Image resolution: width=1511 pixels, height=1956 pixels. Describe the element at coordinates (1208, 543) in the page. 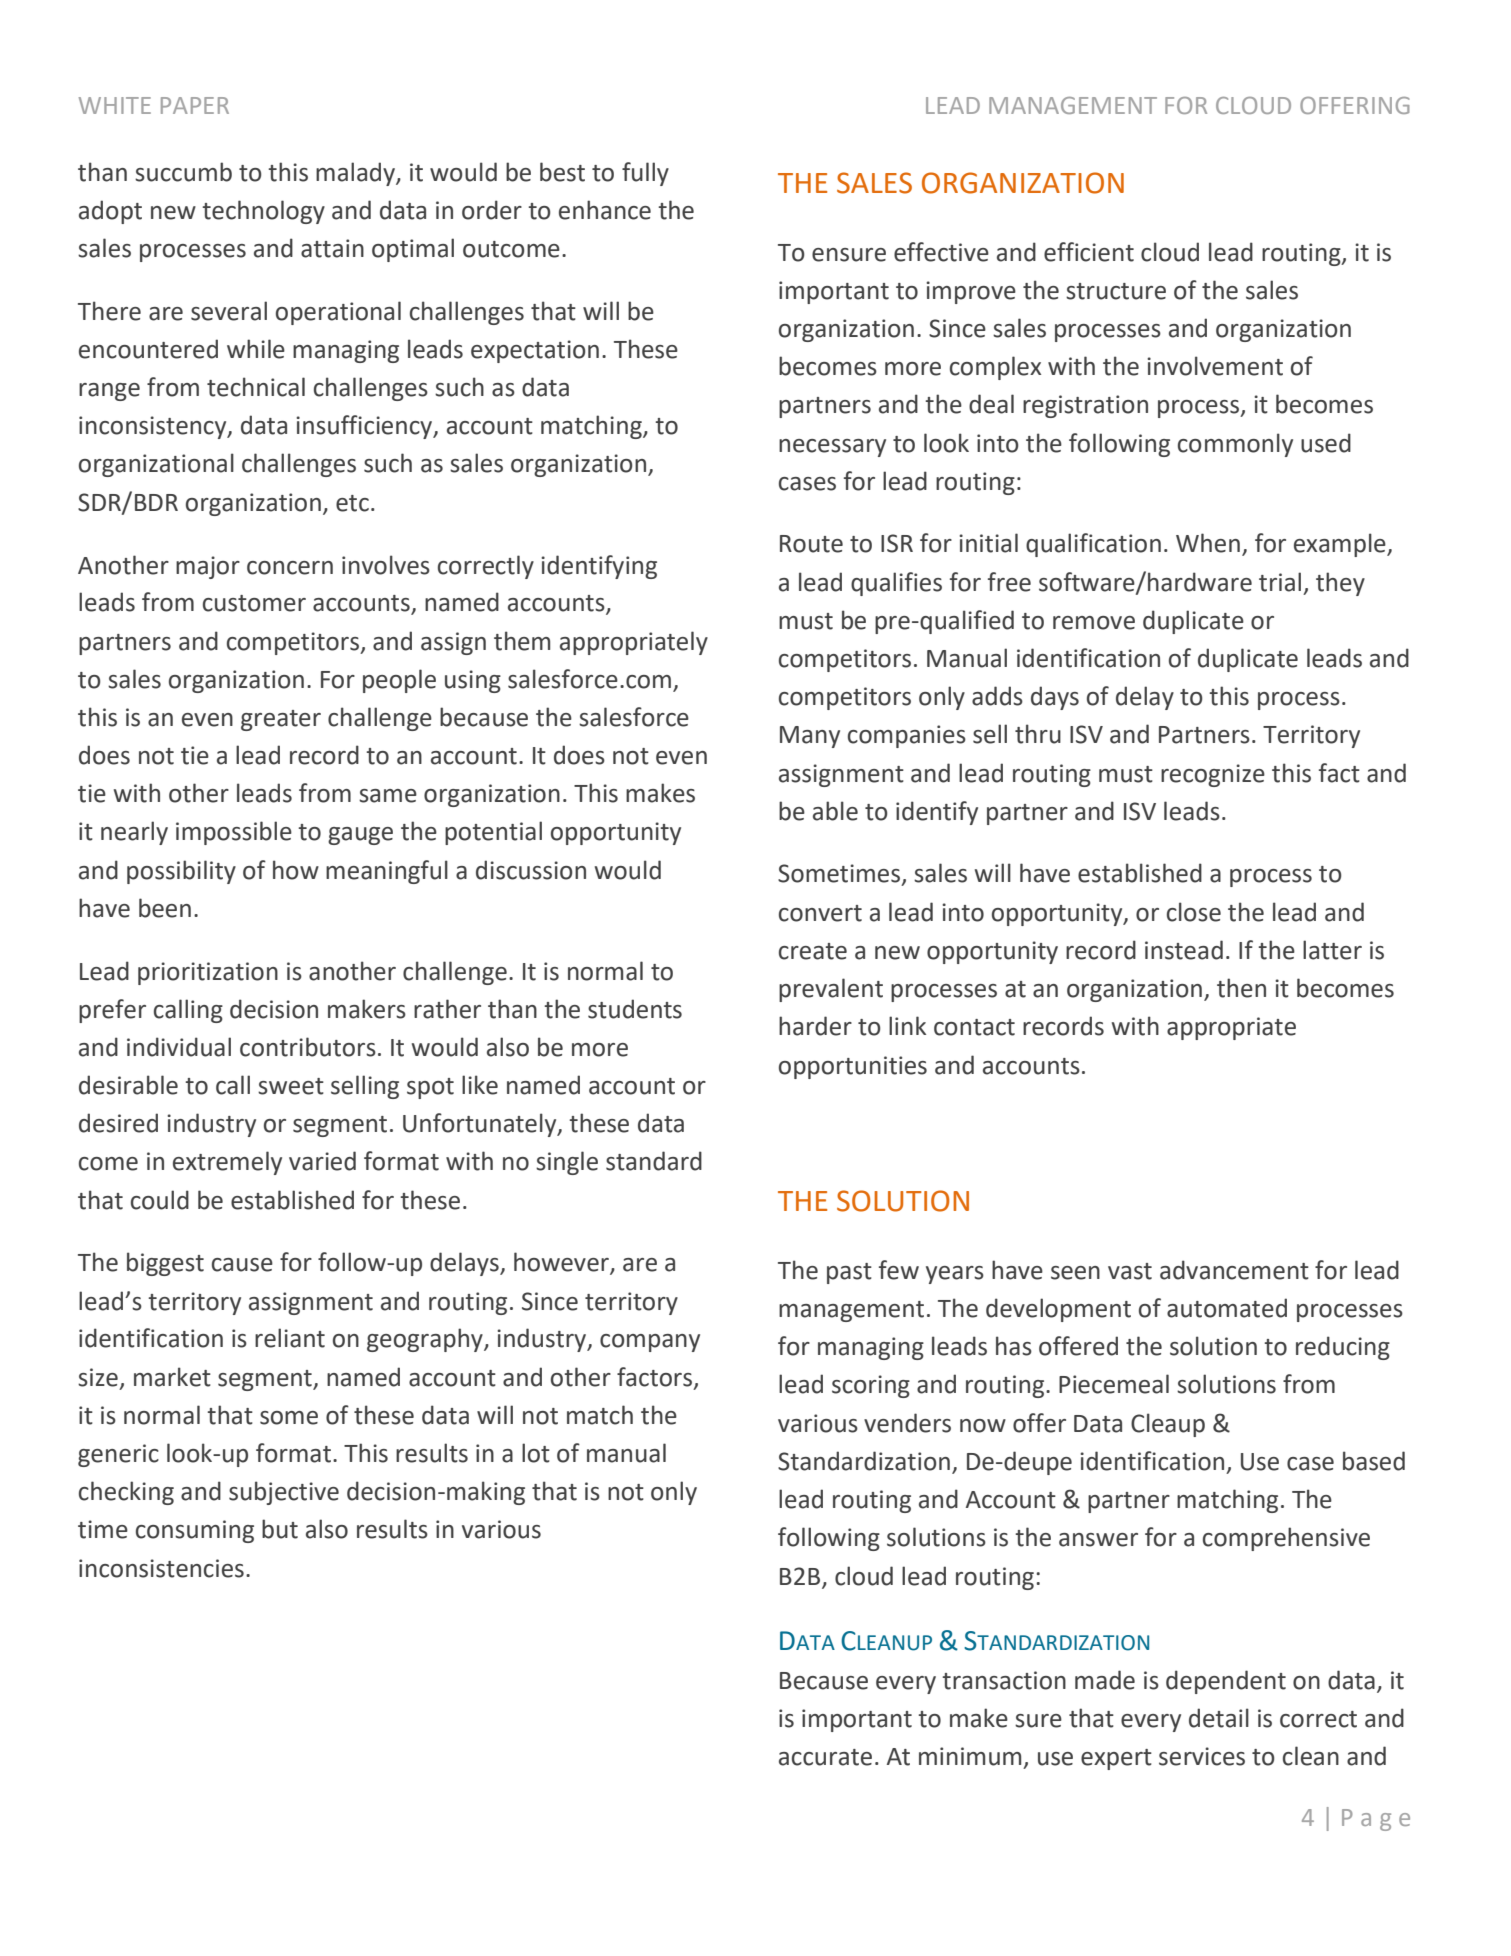

I see `When` at that location.
